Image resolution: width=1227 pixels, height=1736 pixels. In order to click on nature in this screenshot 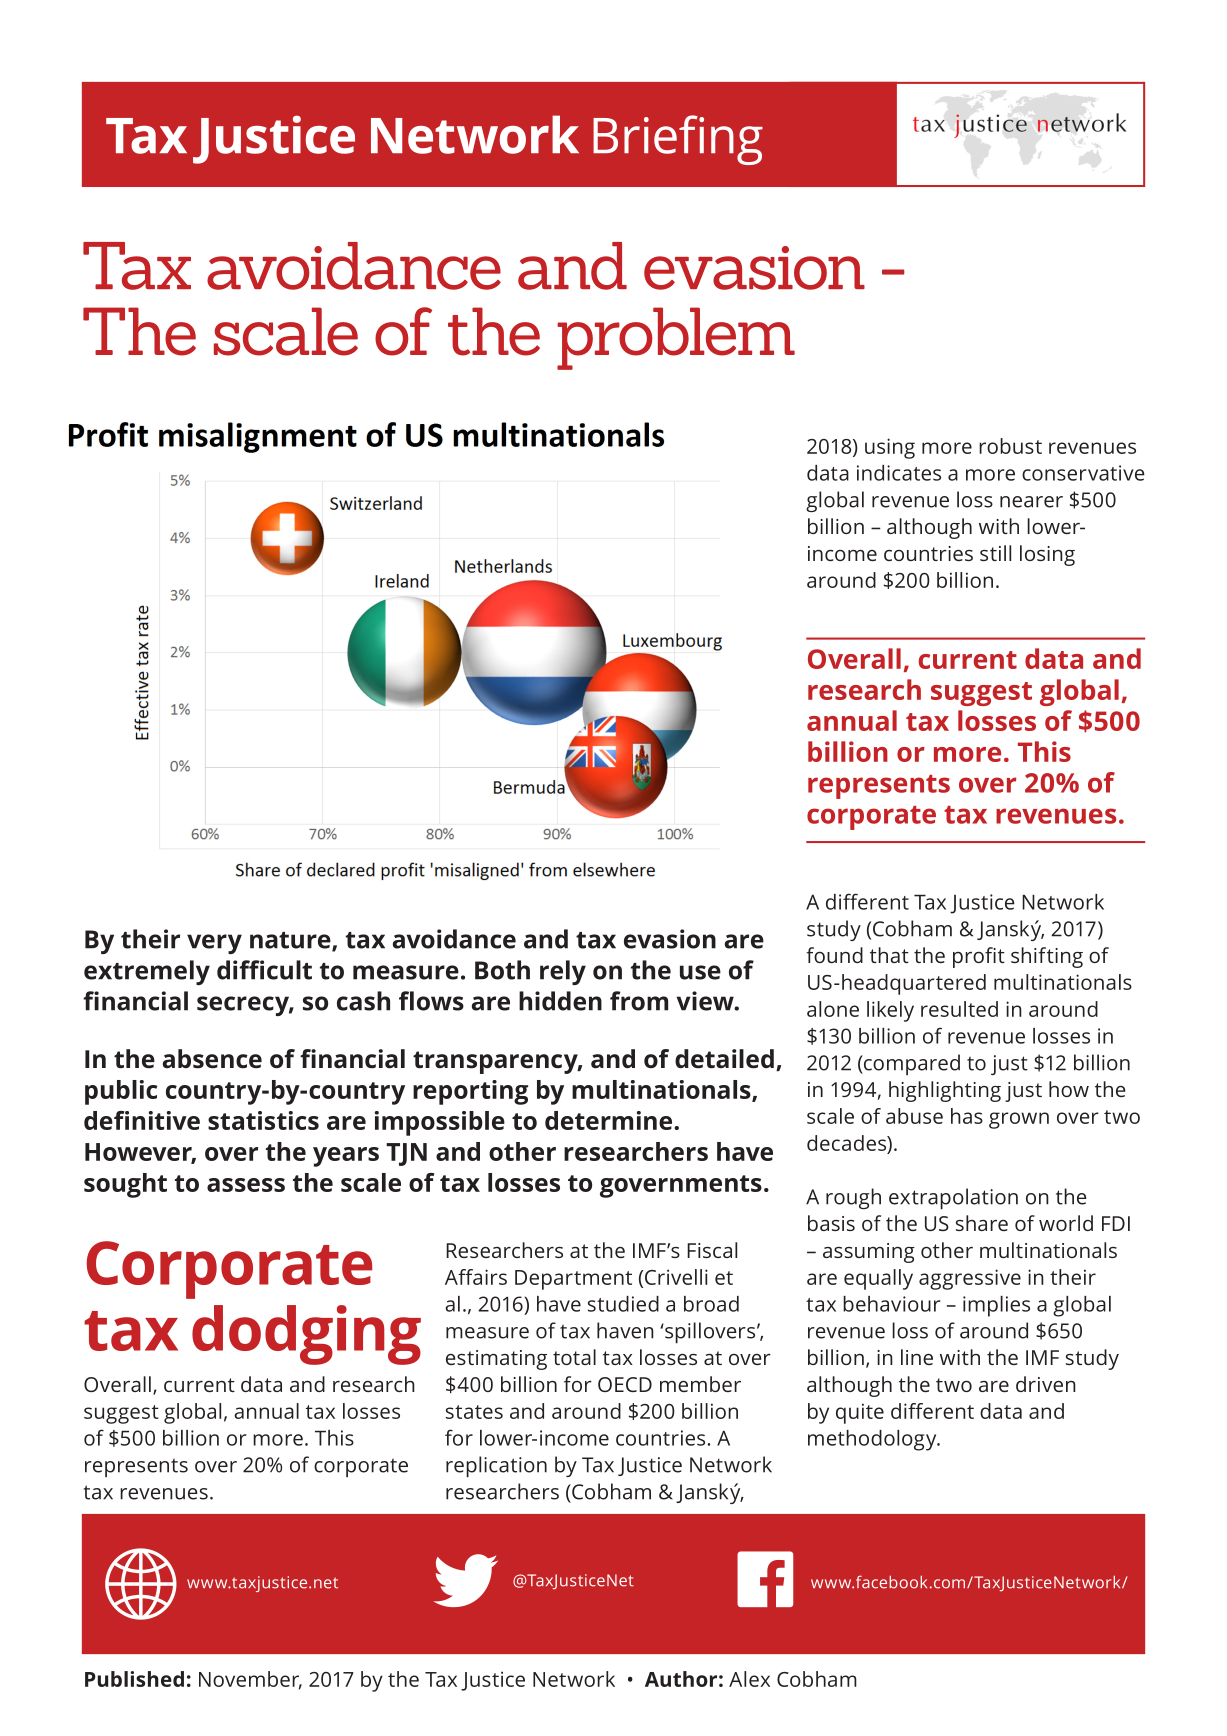, I will do `click(291, 941)`.
